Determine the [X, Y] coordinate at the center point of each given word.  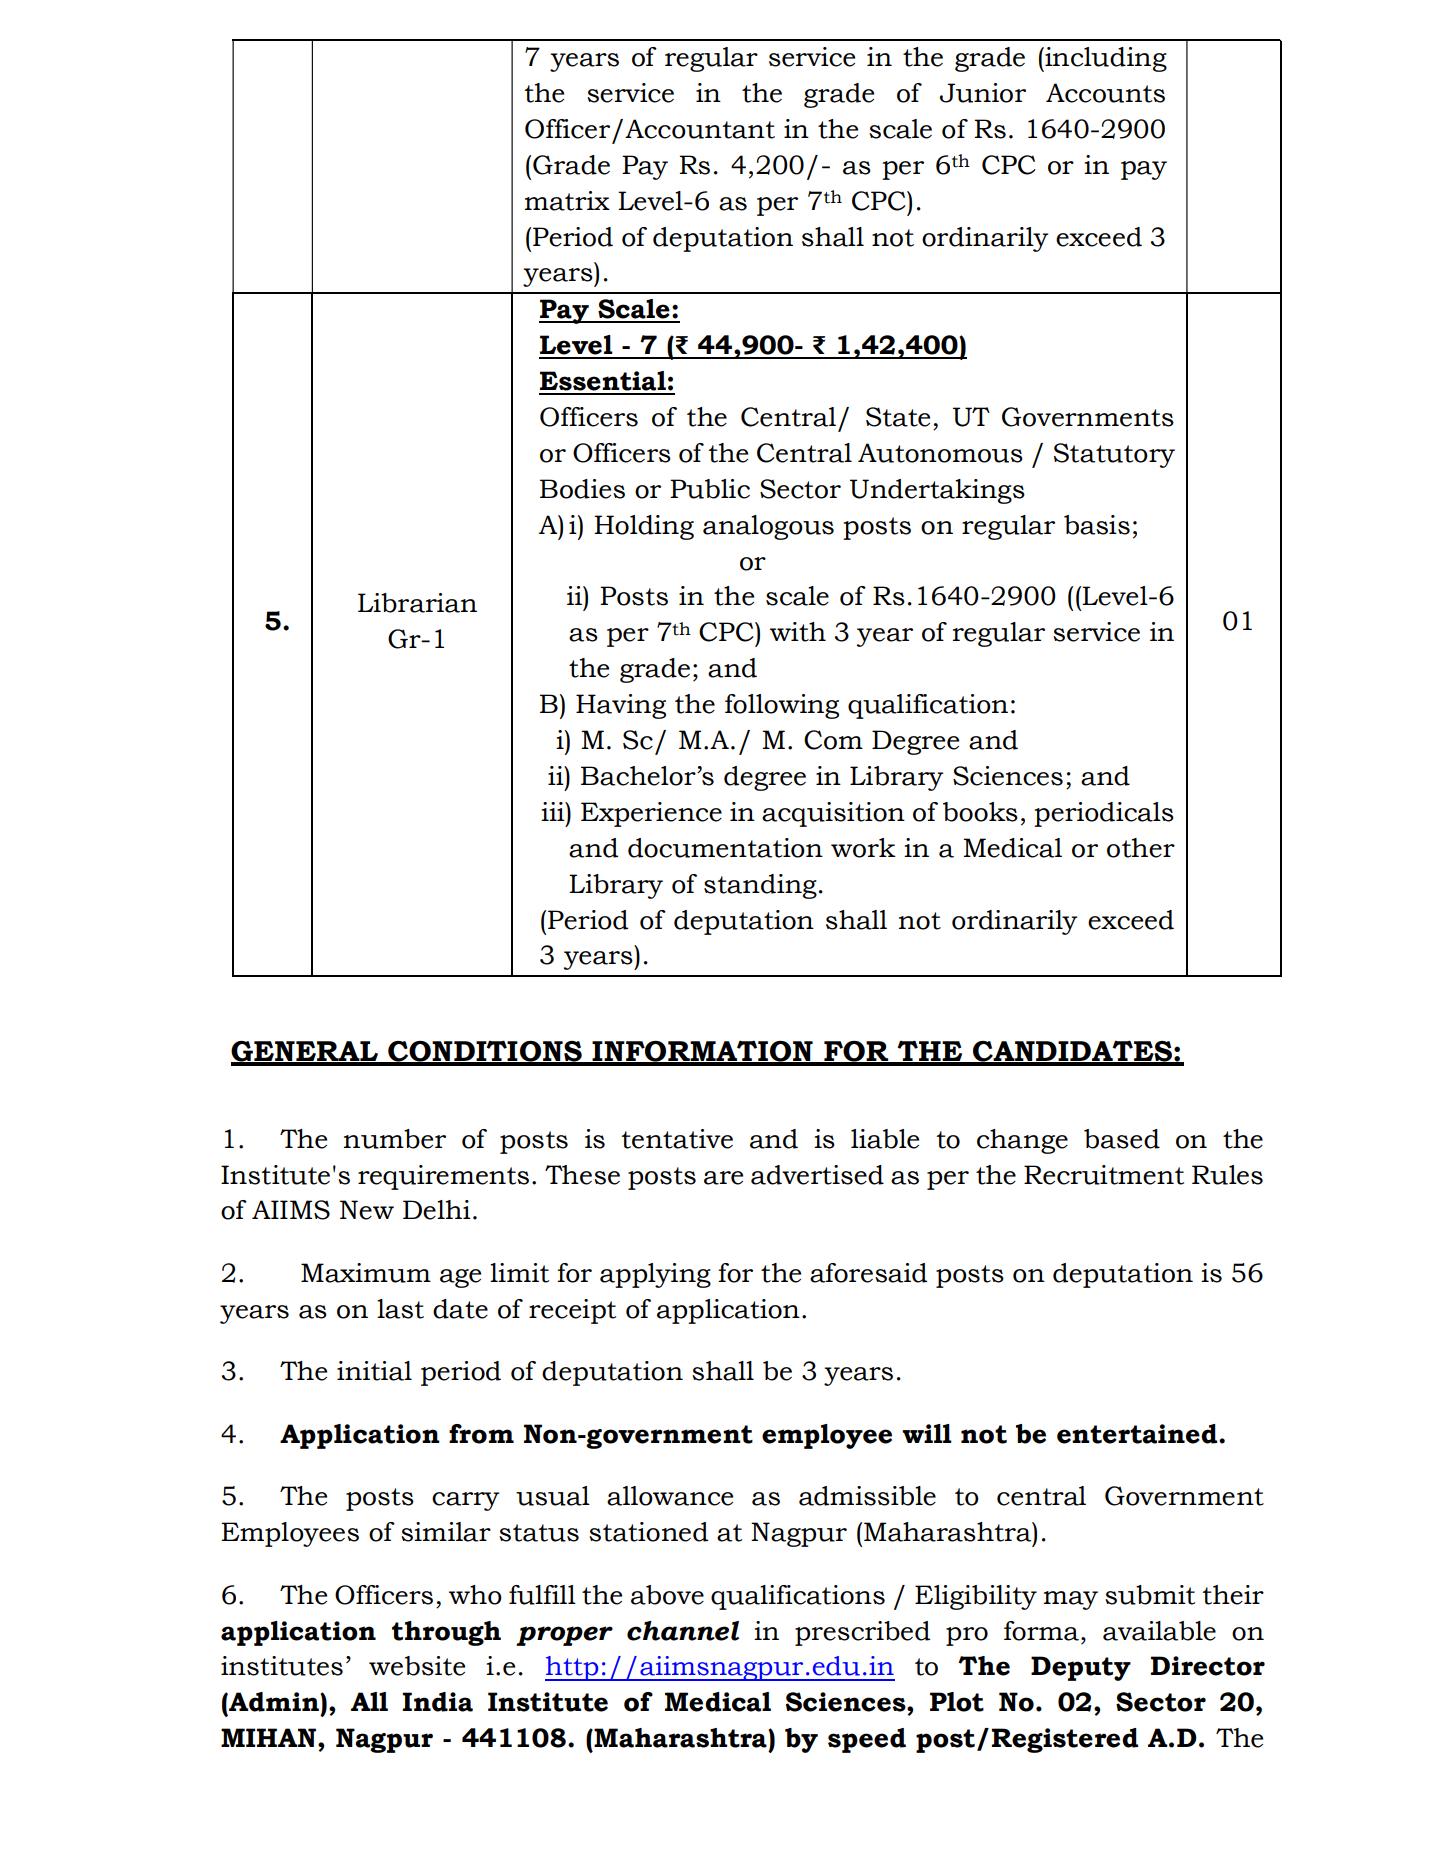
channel [683, 1631]
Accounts [1105, 93]
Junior [983, 93]
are [723, 1178]
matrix [567, 201]
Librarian [417, 603]
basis [1097, 525]
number [395, 1139]
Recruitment [1104, 1175]
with [798, 632]
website [417, 1666]
